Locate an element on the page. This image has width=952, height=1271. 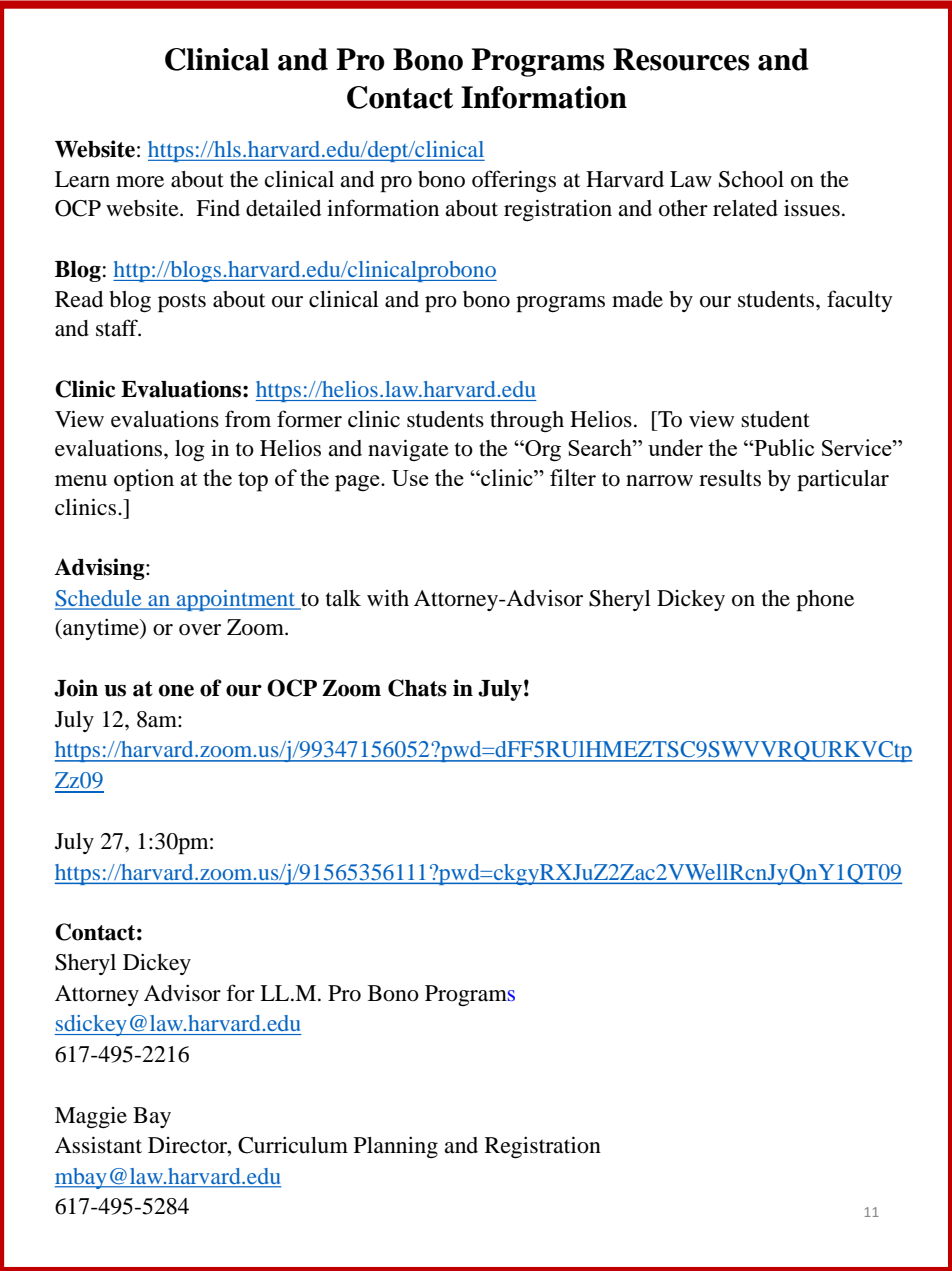
offerings is located at coordinates (514, 181).
